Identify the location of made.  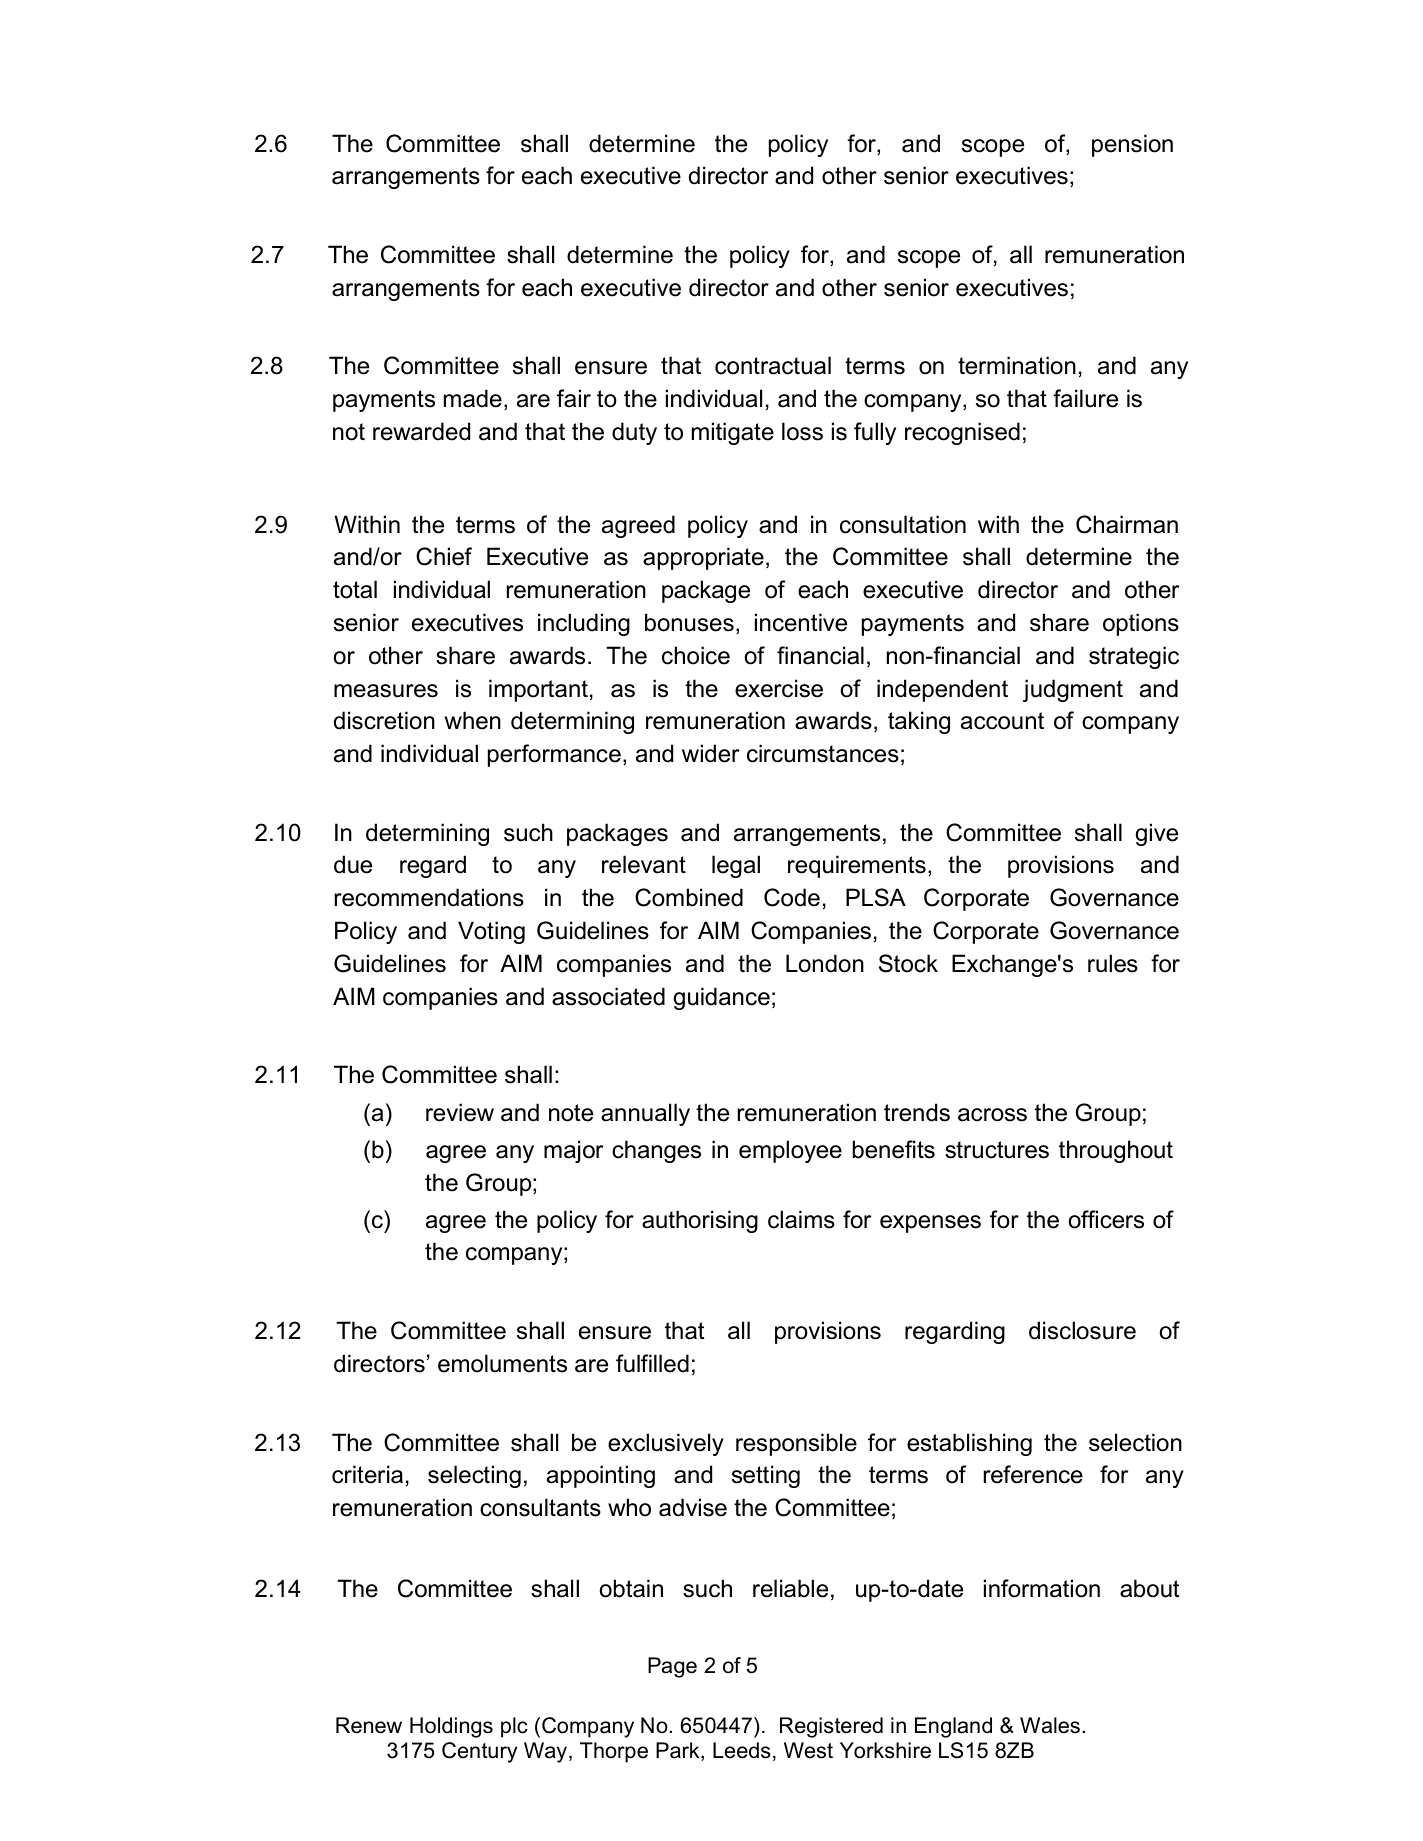
(473, 398).
